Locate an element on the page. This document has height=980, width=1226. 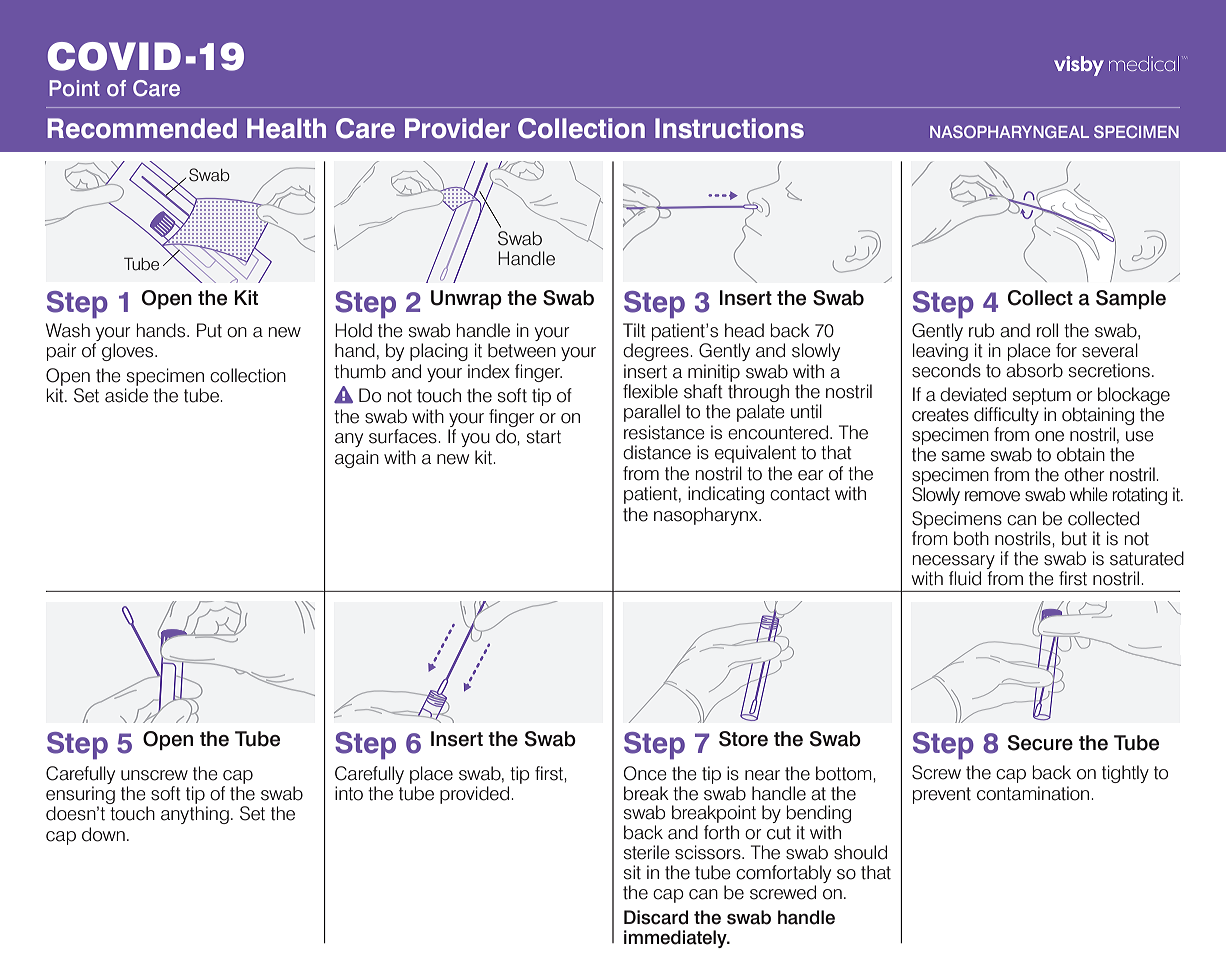
ensuring is located at coordinates (80, 795).
